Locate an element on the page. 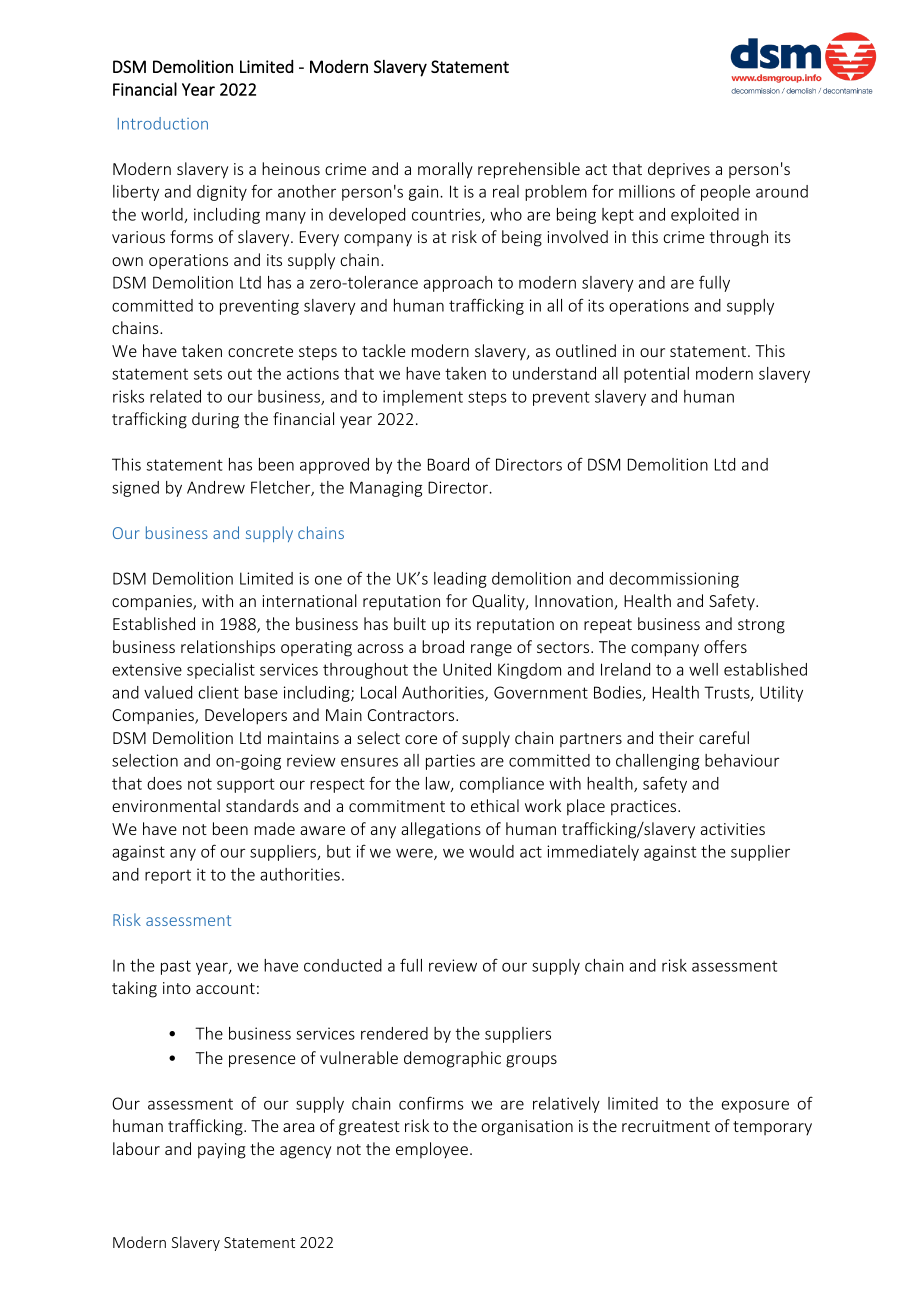 The height and width of the image is (1308, 924). confirms is located at coordinates (431, 1103).
